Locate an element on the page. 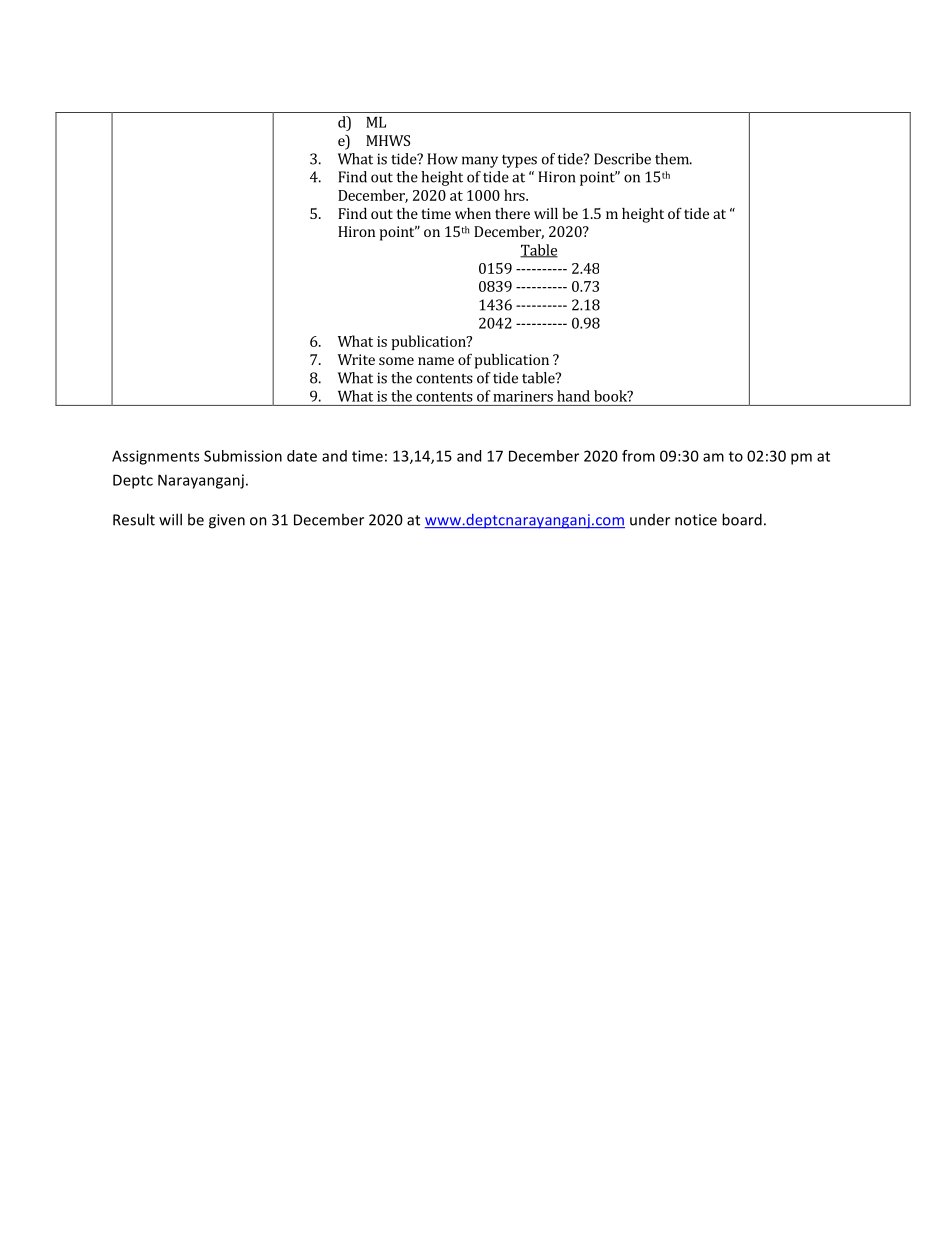  mariners is located at coordinates (523, 396).
